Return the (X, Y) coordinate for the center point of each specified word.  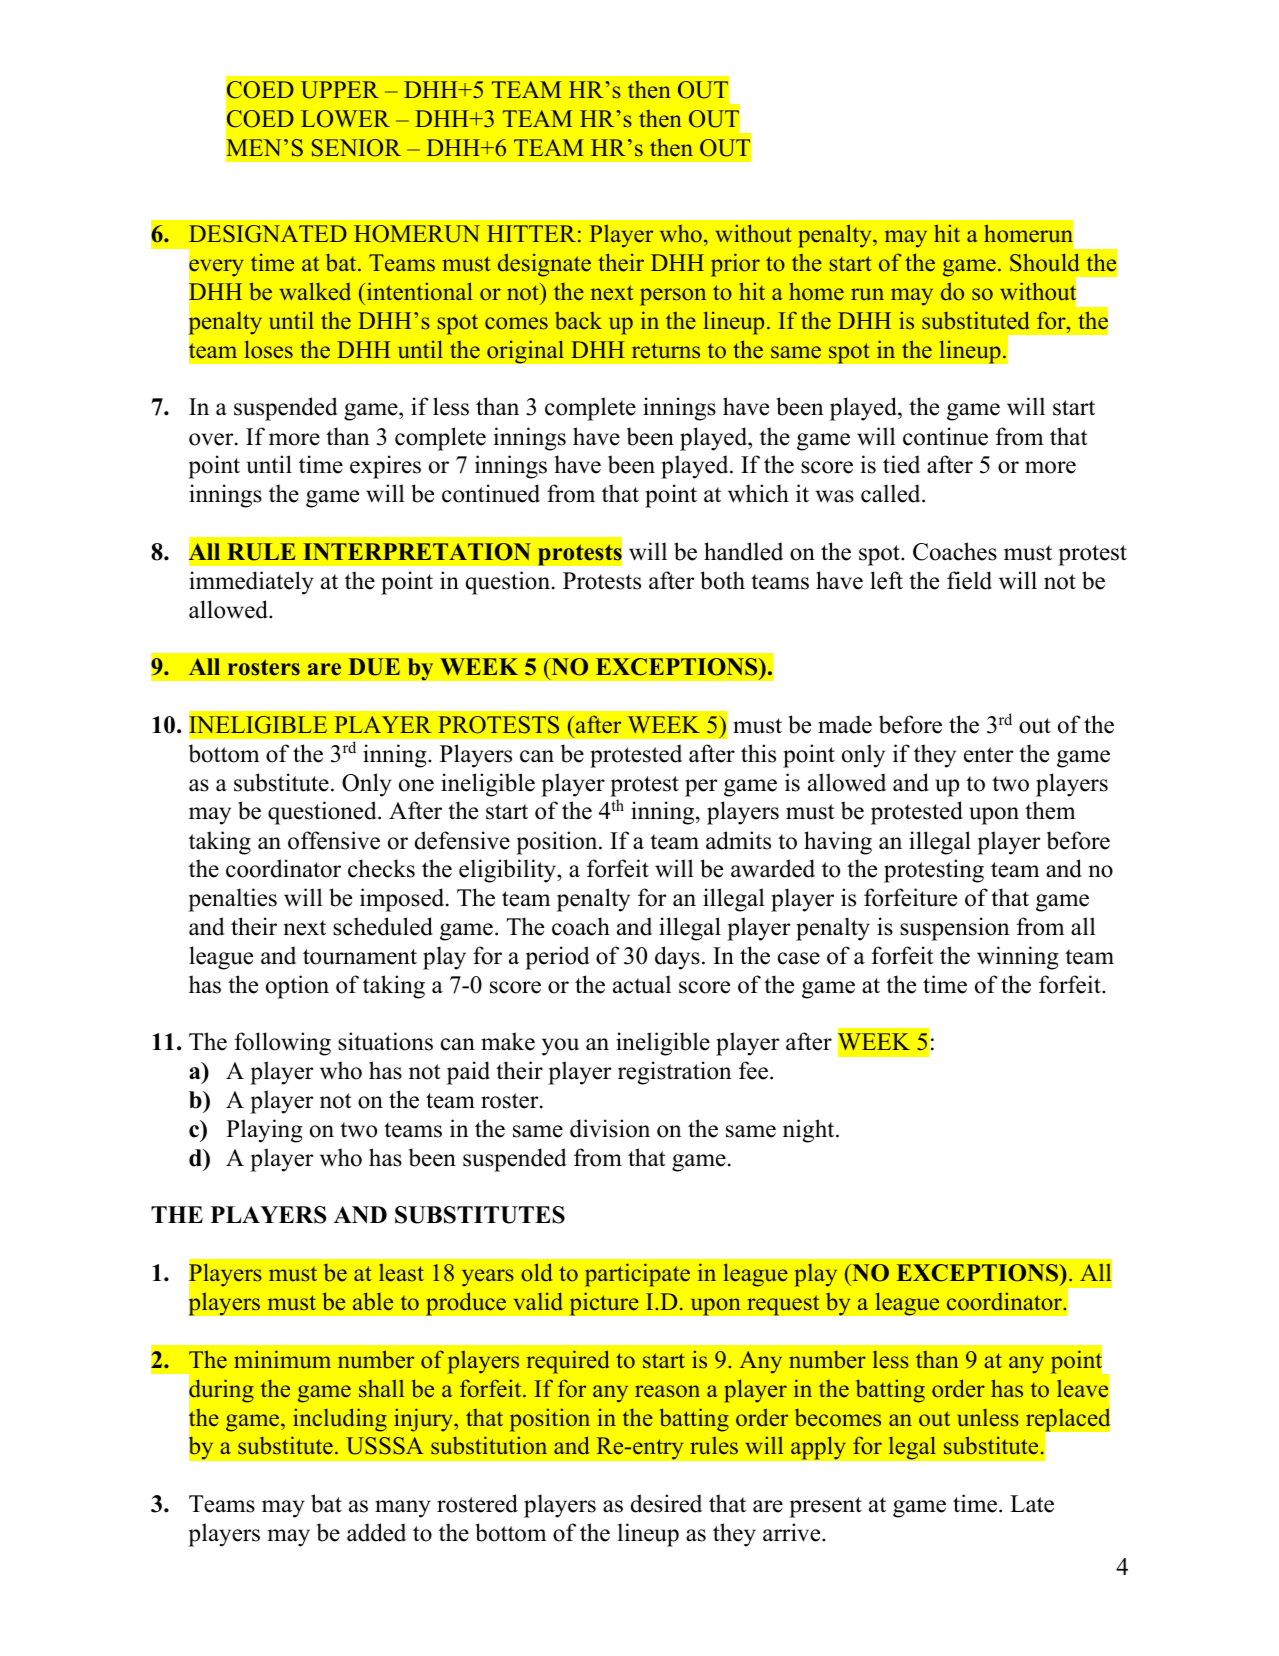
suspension (954, 929)
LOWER (345, 119)
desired (666, 1503)
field (969, 580)
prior (735, 265)
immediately (251, 583)
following (283, 1044)
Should (1045, 262)
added (376, 1532)
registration (674, 1073)
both (722, 580)
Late (1032, 1504)
